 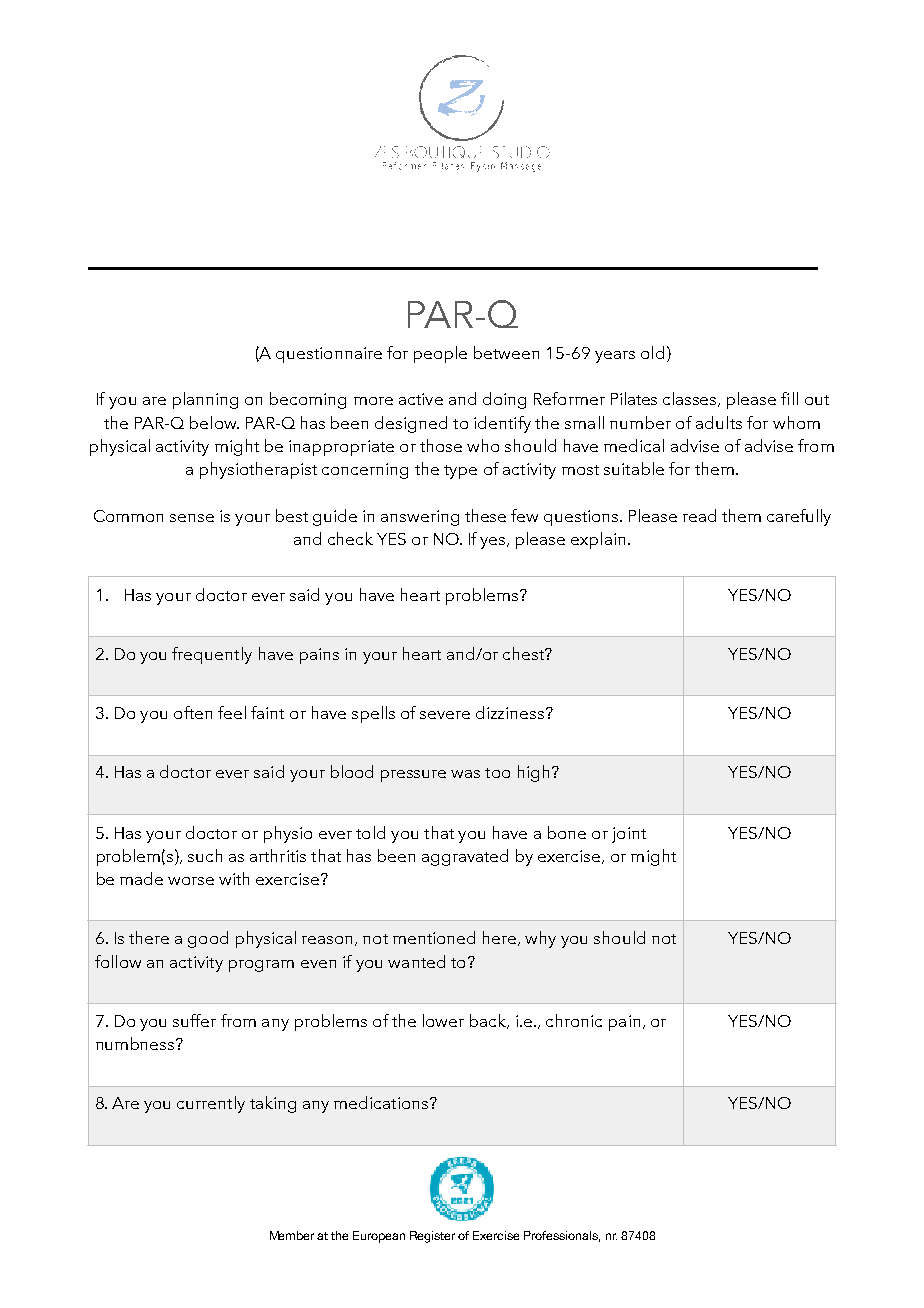 I want to click on often, so click(x=193, y=712).
